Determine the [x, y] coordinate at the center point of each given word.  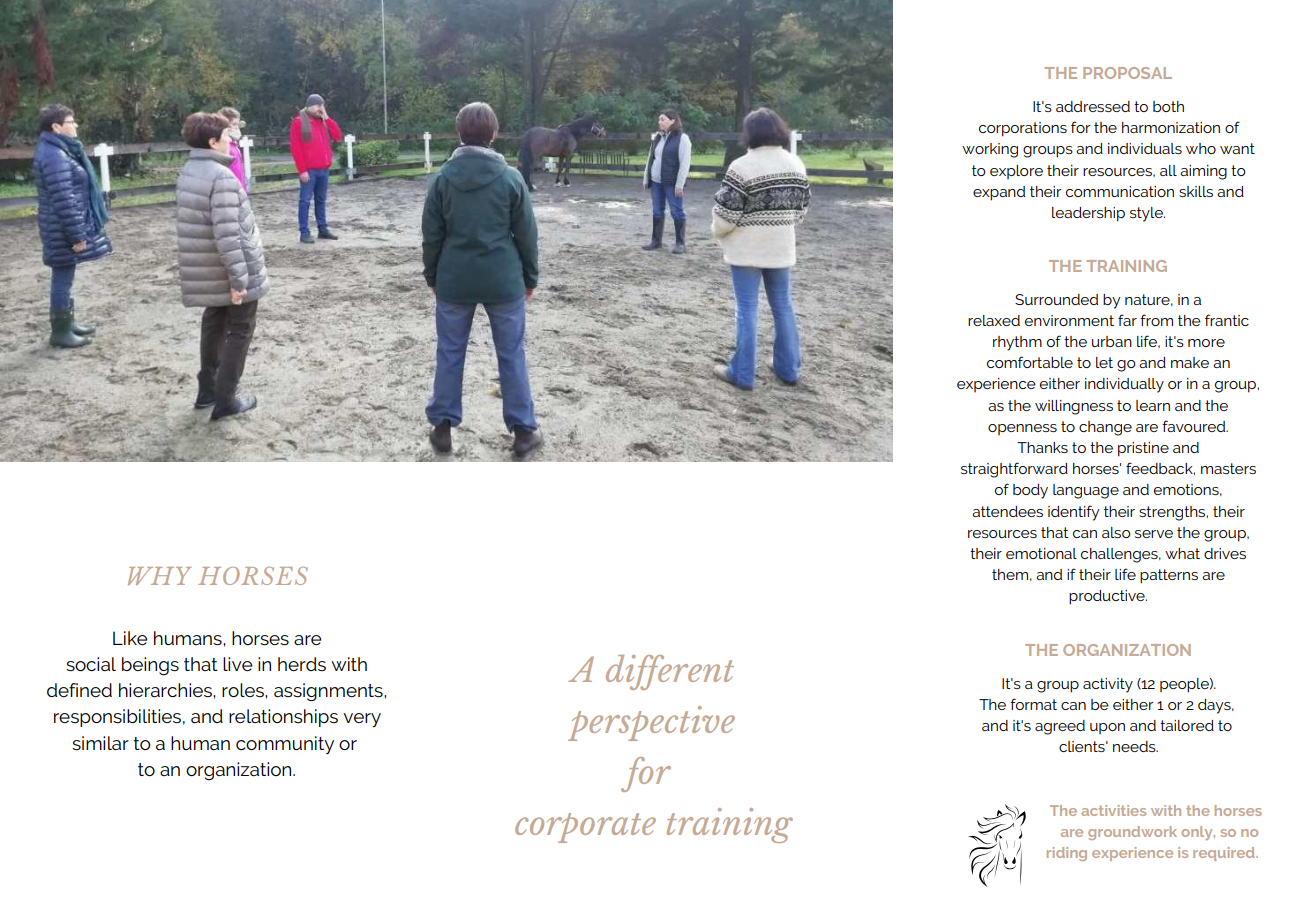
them [1010, 574]
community [285, 745]
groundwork [1132, 833]
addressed [1093, 106]
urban [1112, 341]
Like [130, 638]
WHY [160, 576]
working [990, 150]
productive [1108, 597]
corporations [1023, 129]
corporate [585, 828]
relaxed [994, 320]
